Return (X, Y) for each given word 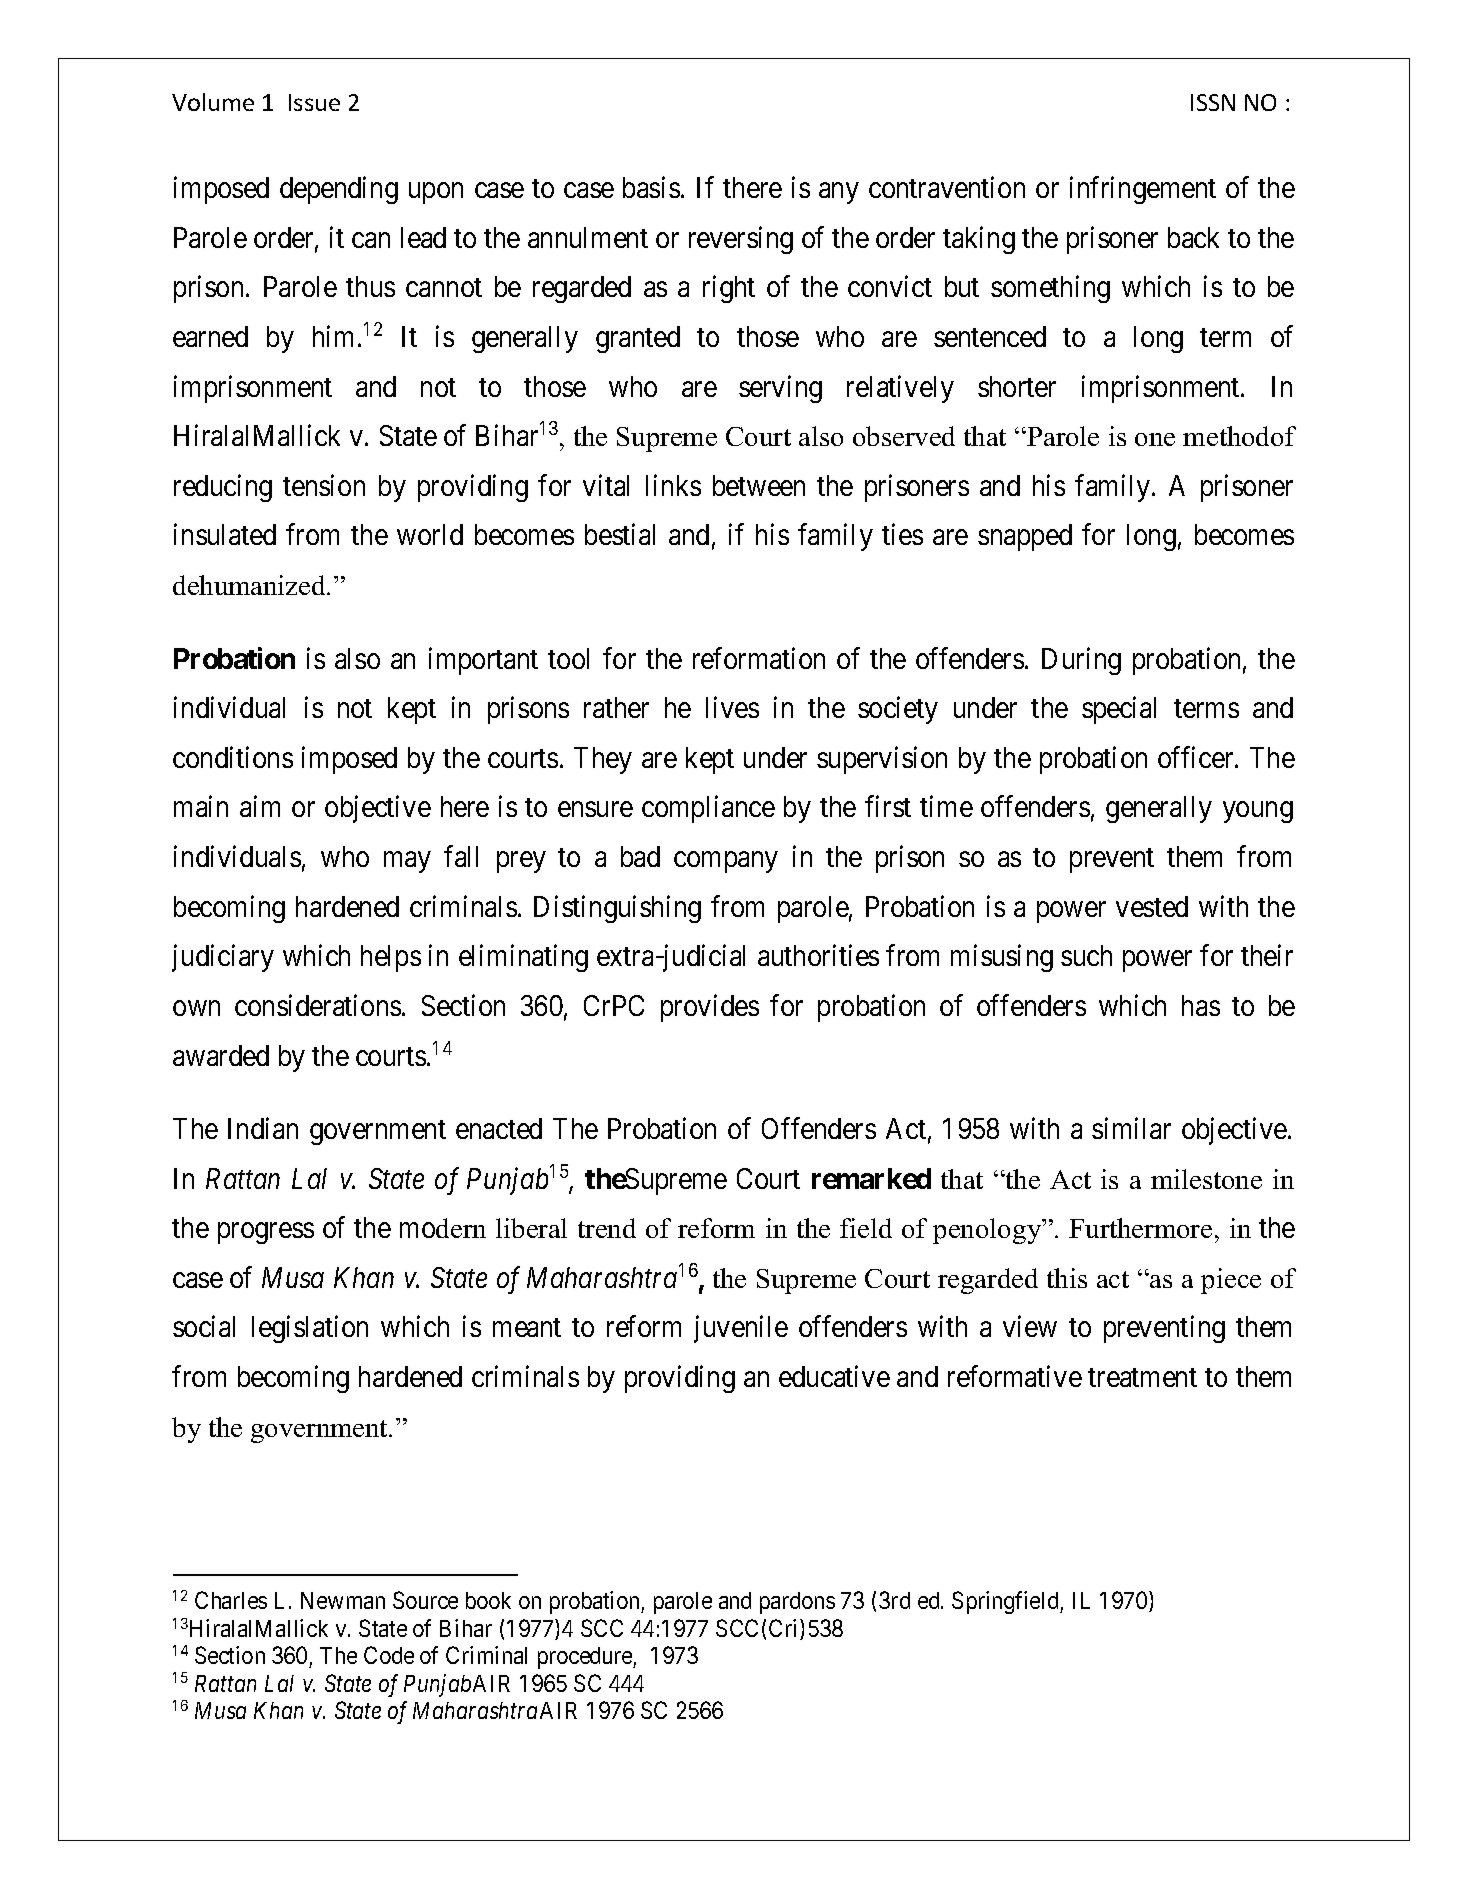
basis (651, 187)
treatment (1142, 1378)
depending (339, 190)
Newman (343, 1600)
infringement (1143, 190)
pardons (797, 1603)
